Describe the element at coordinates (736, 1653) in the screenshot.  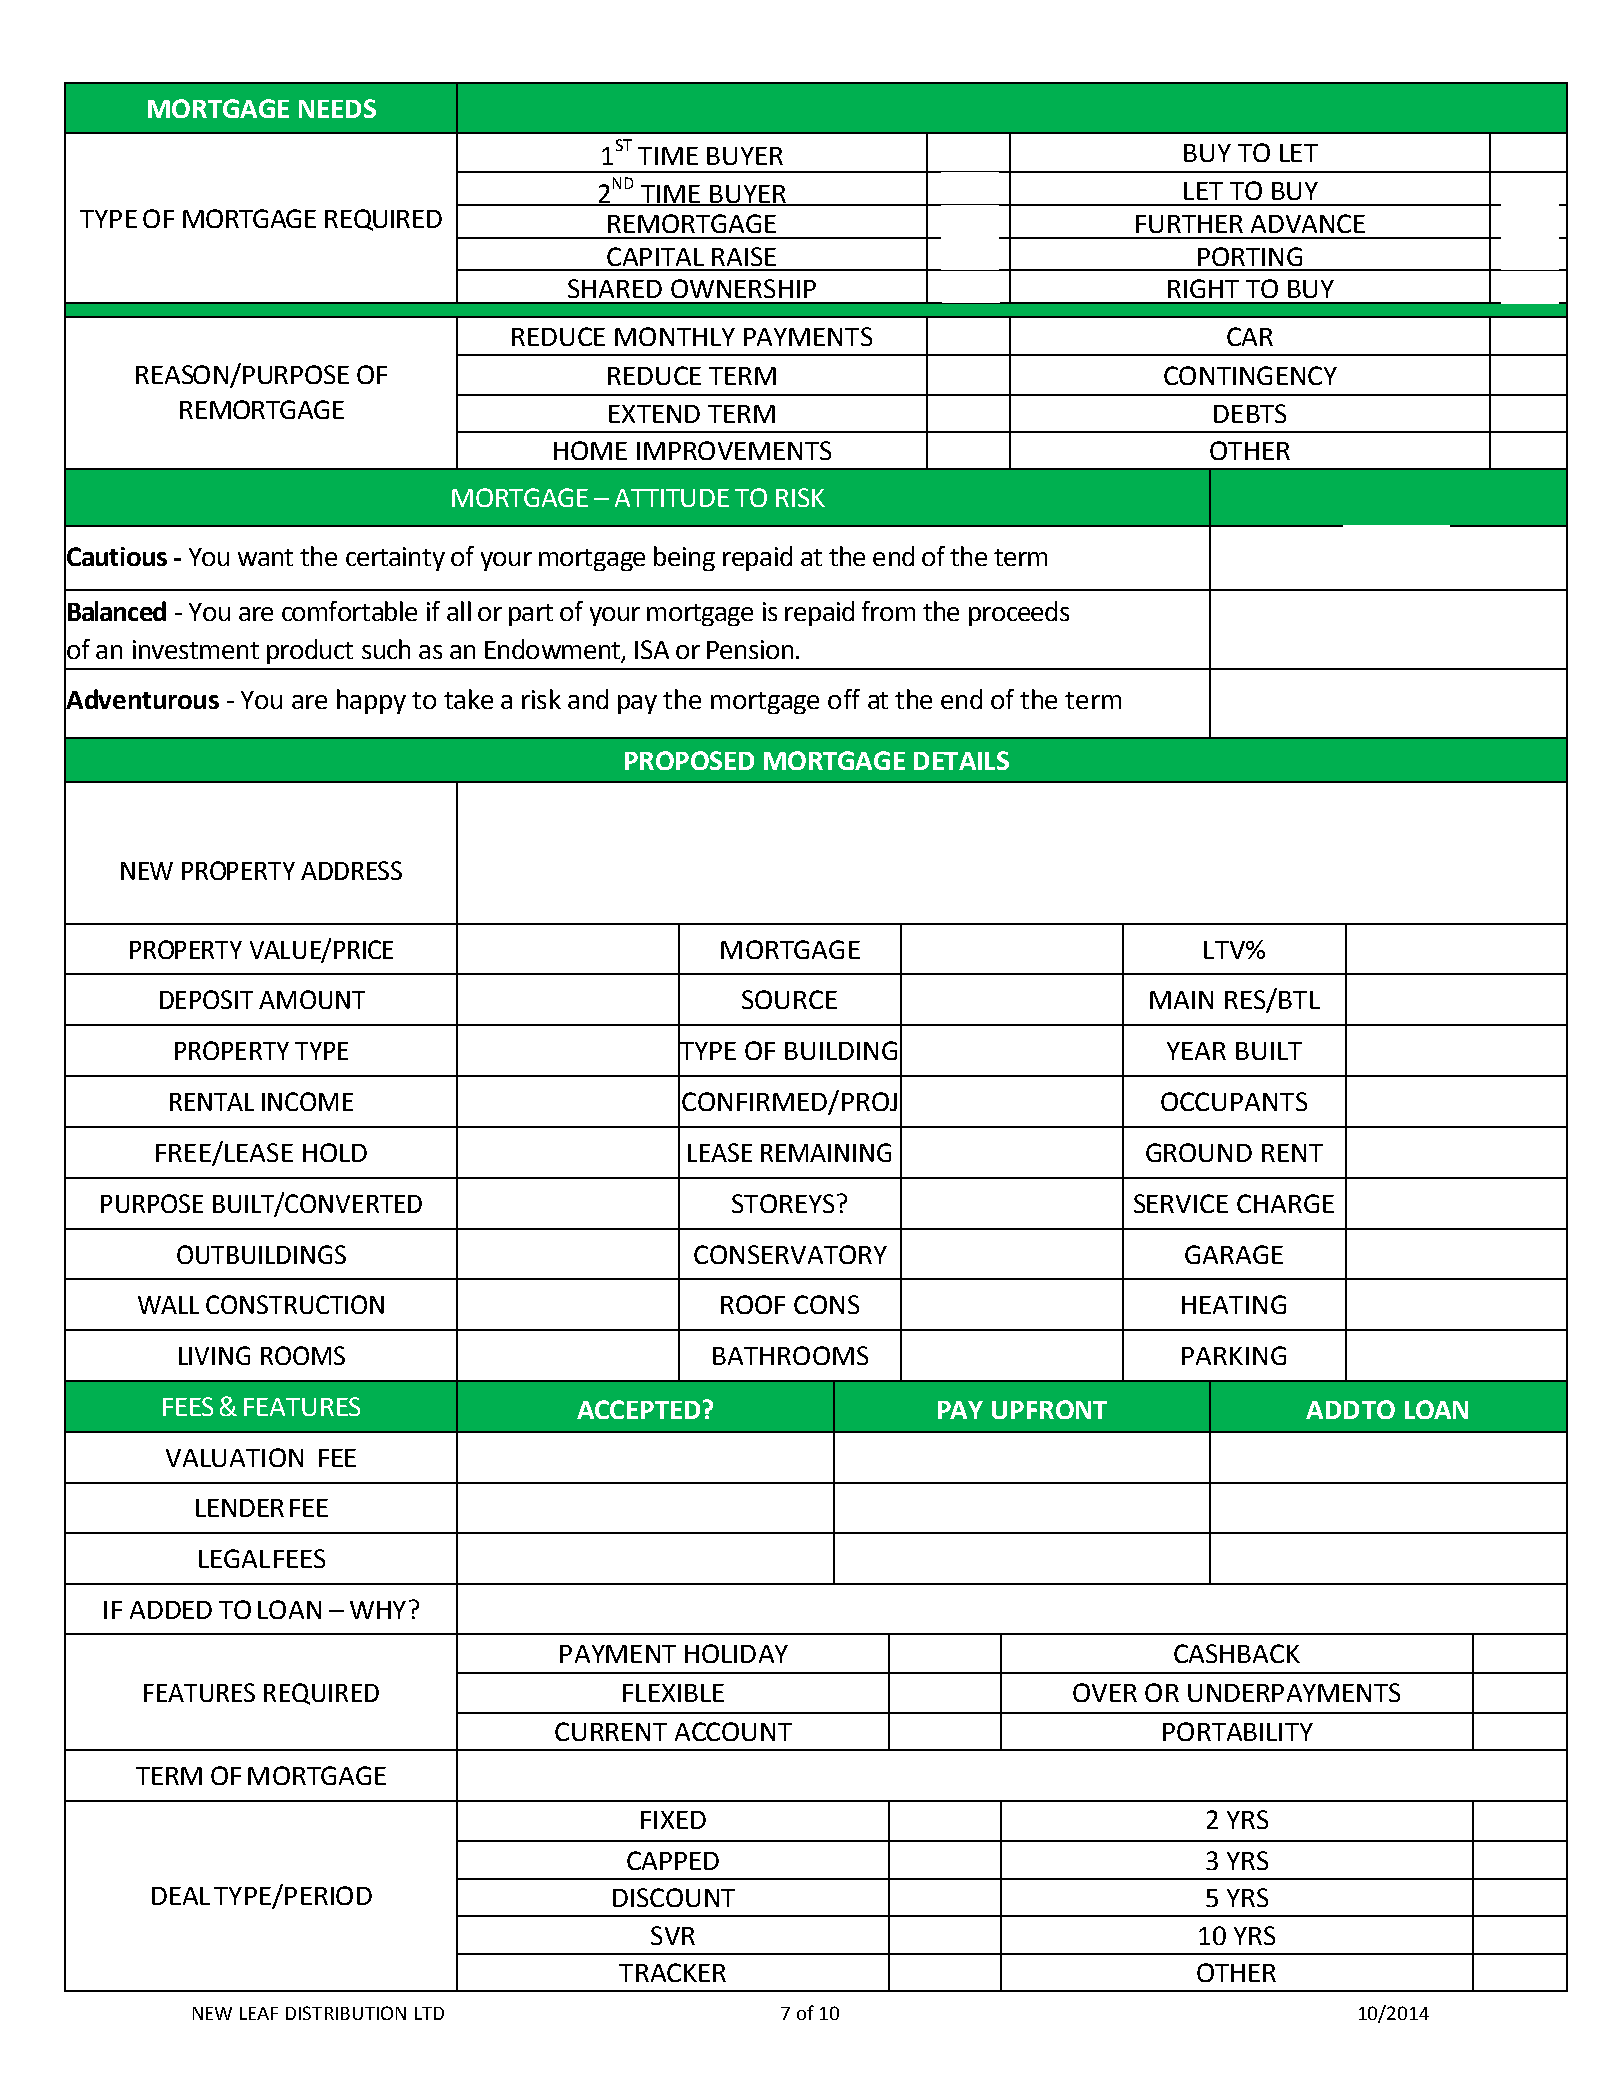
I see `HOLIDAY` at that location.
